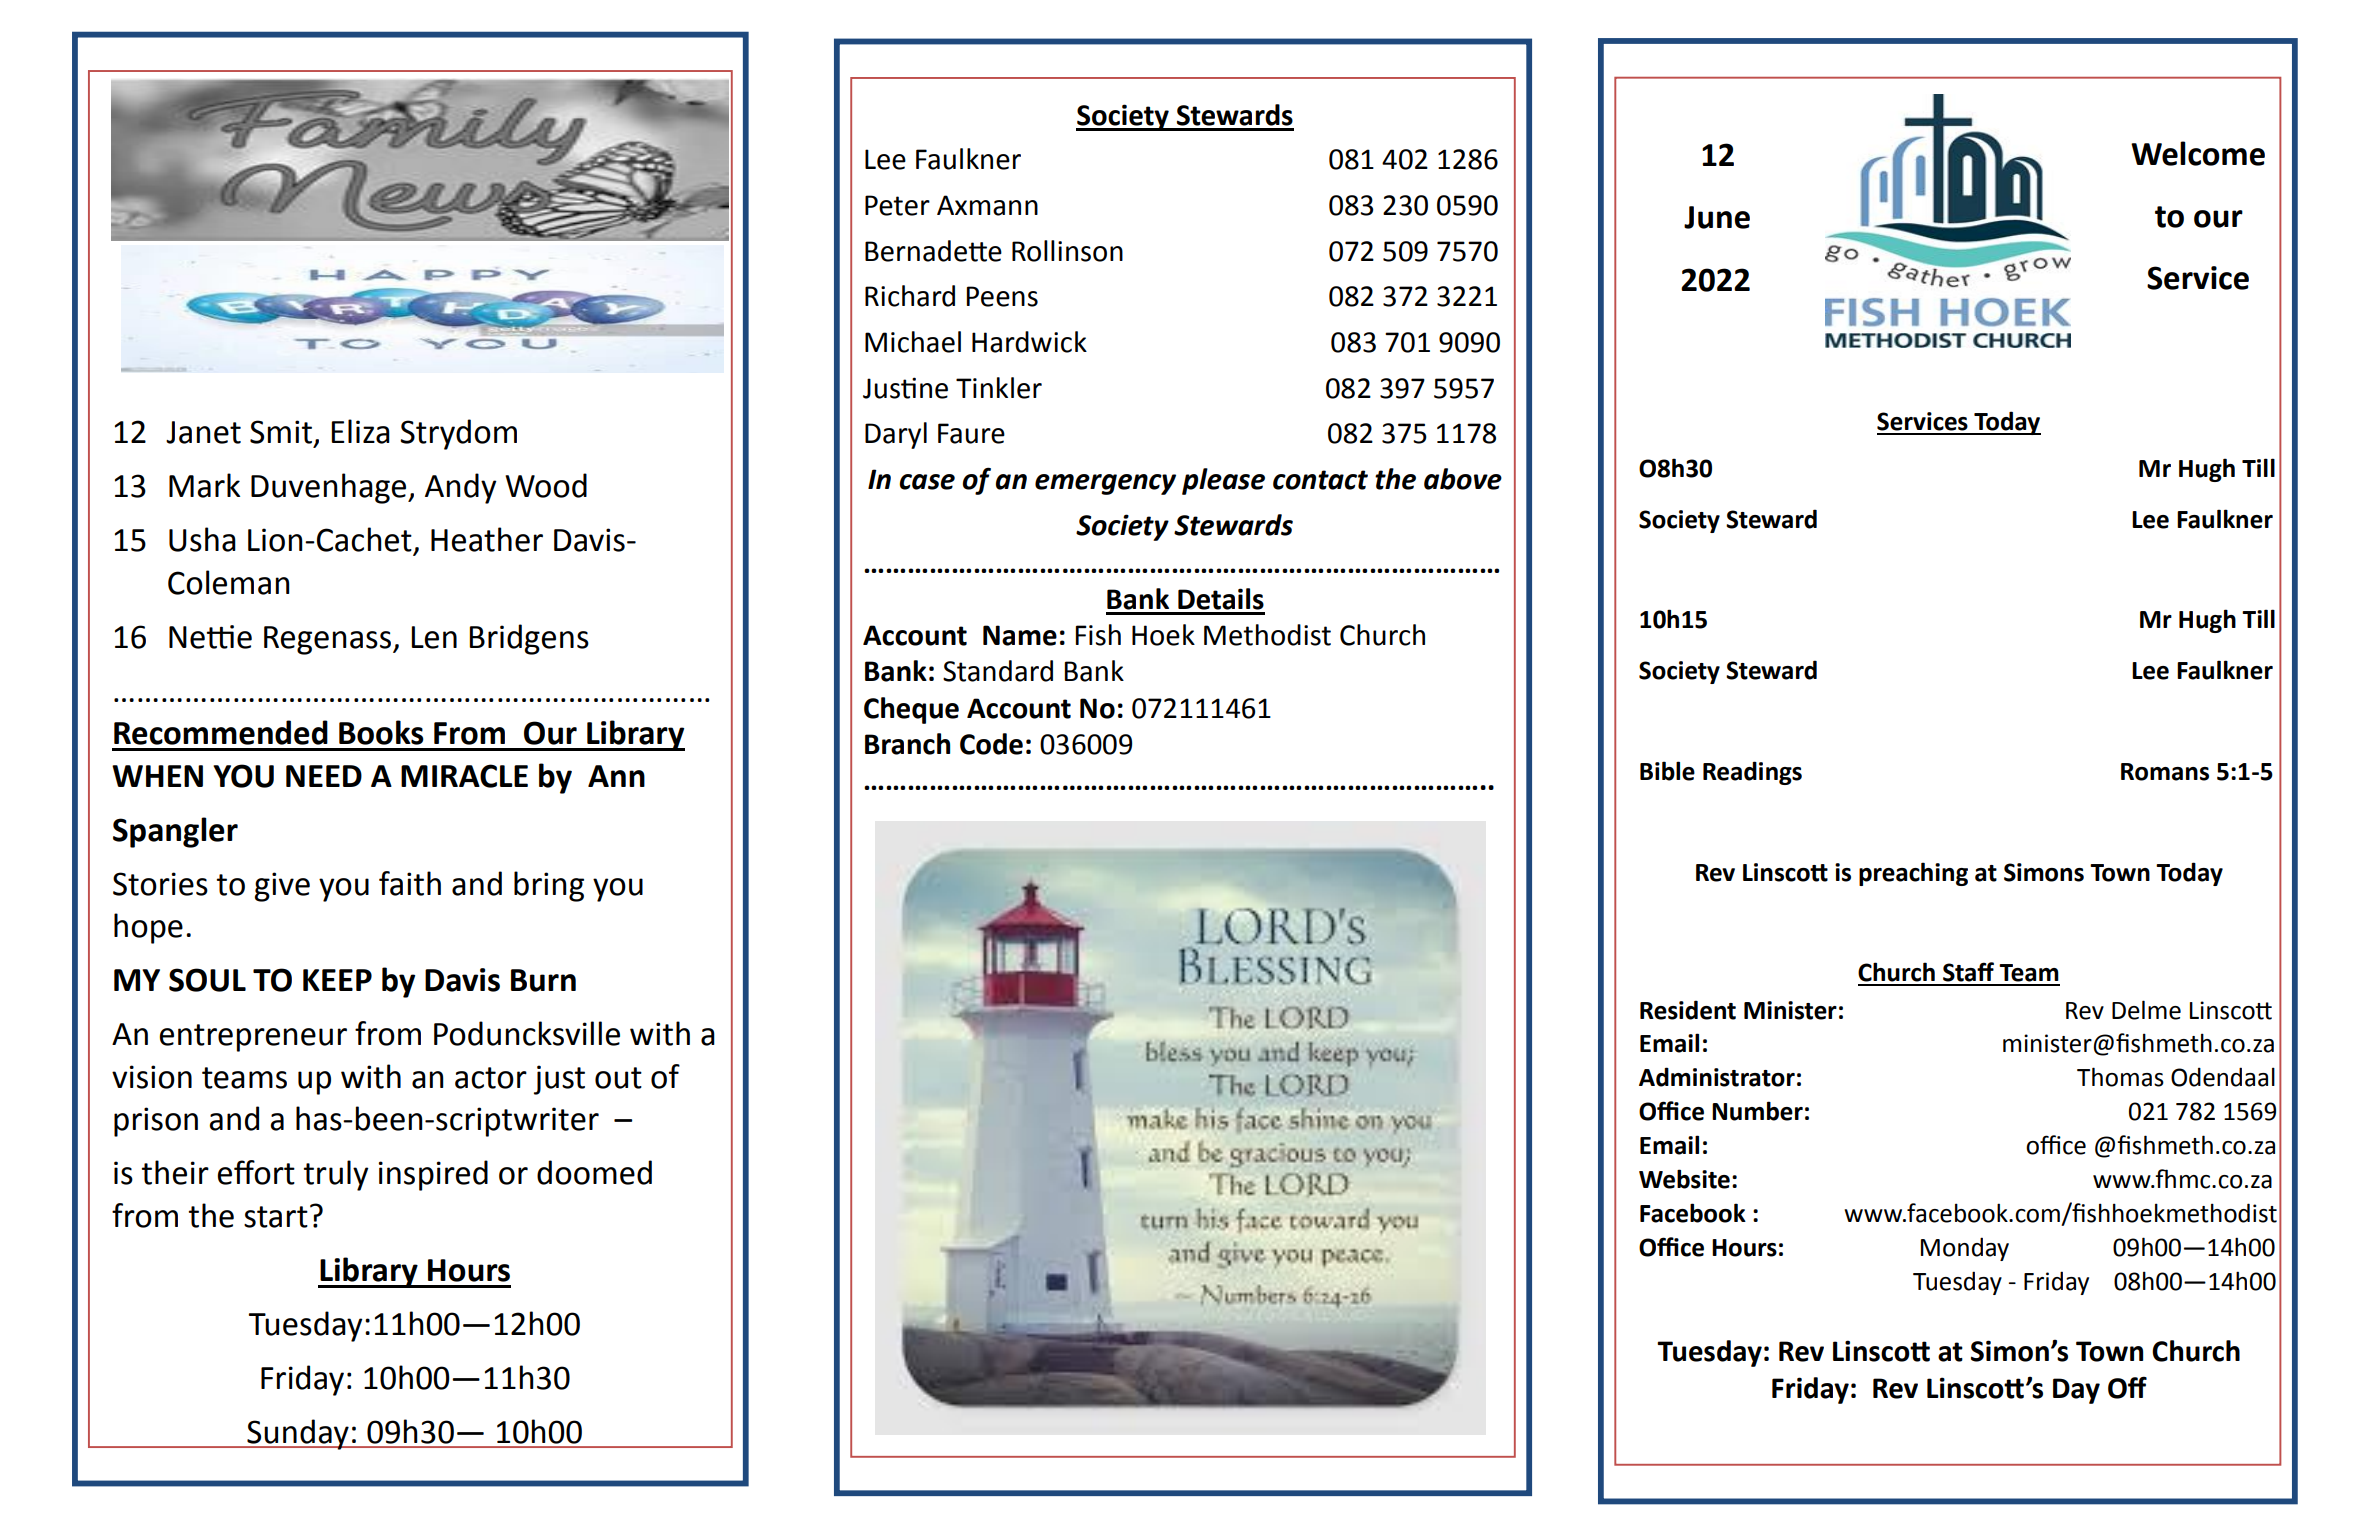 The height and width of the image is (1530, 2364). Describe the element at coordinates (1684, 1179) in the image. I see `Website` at that location.
